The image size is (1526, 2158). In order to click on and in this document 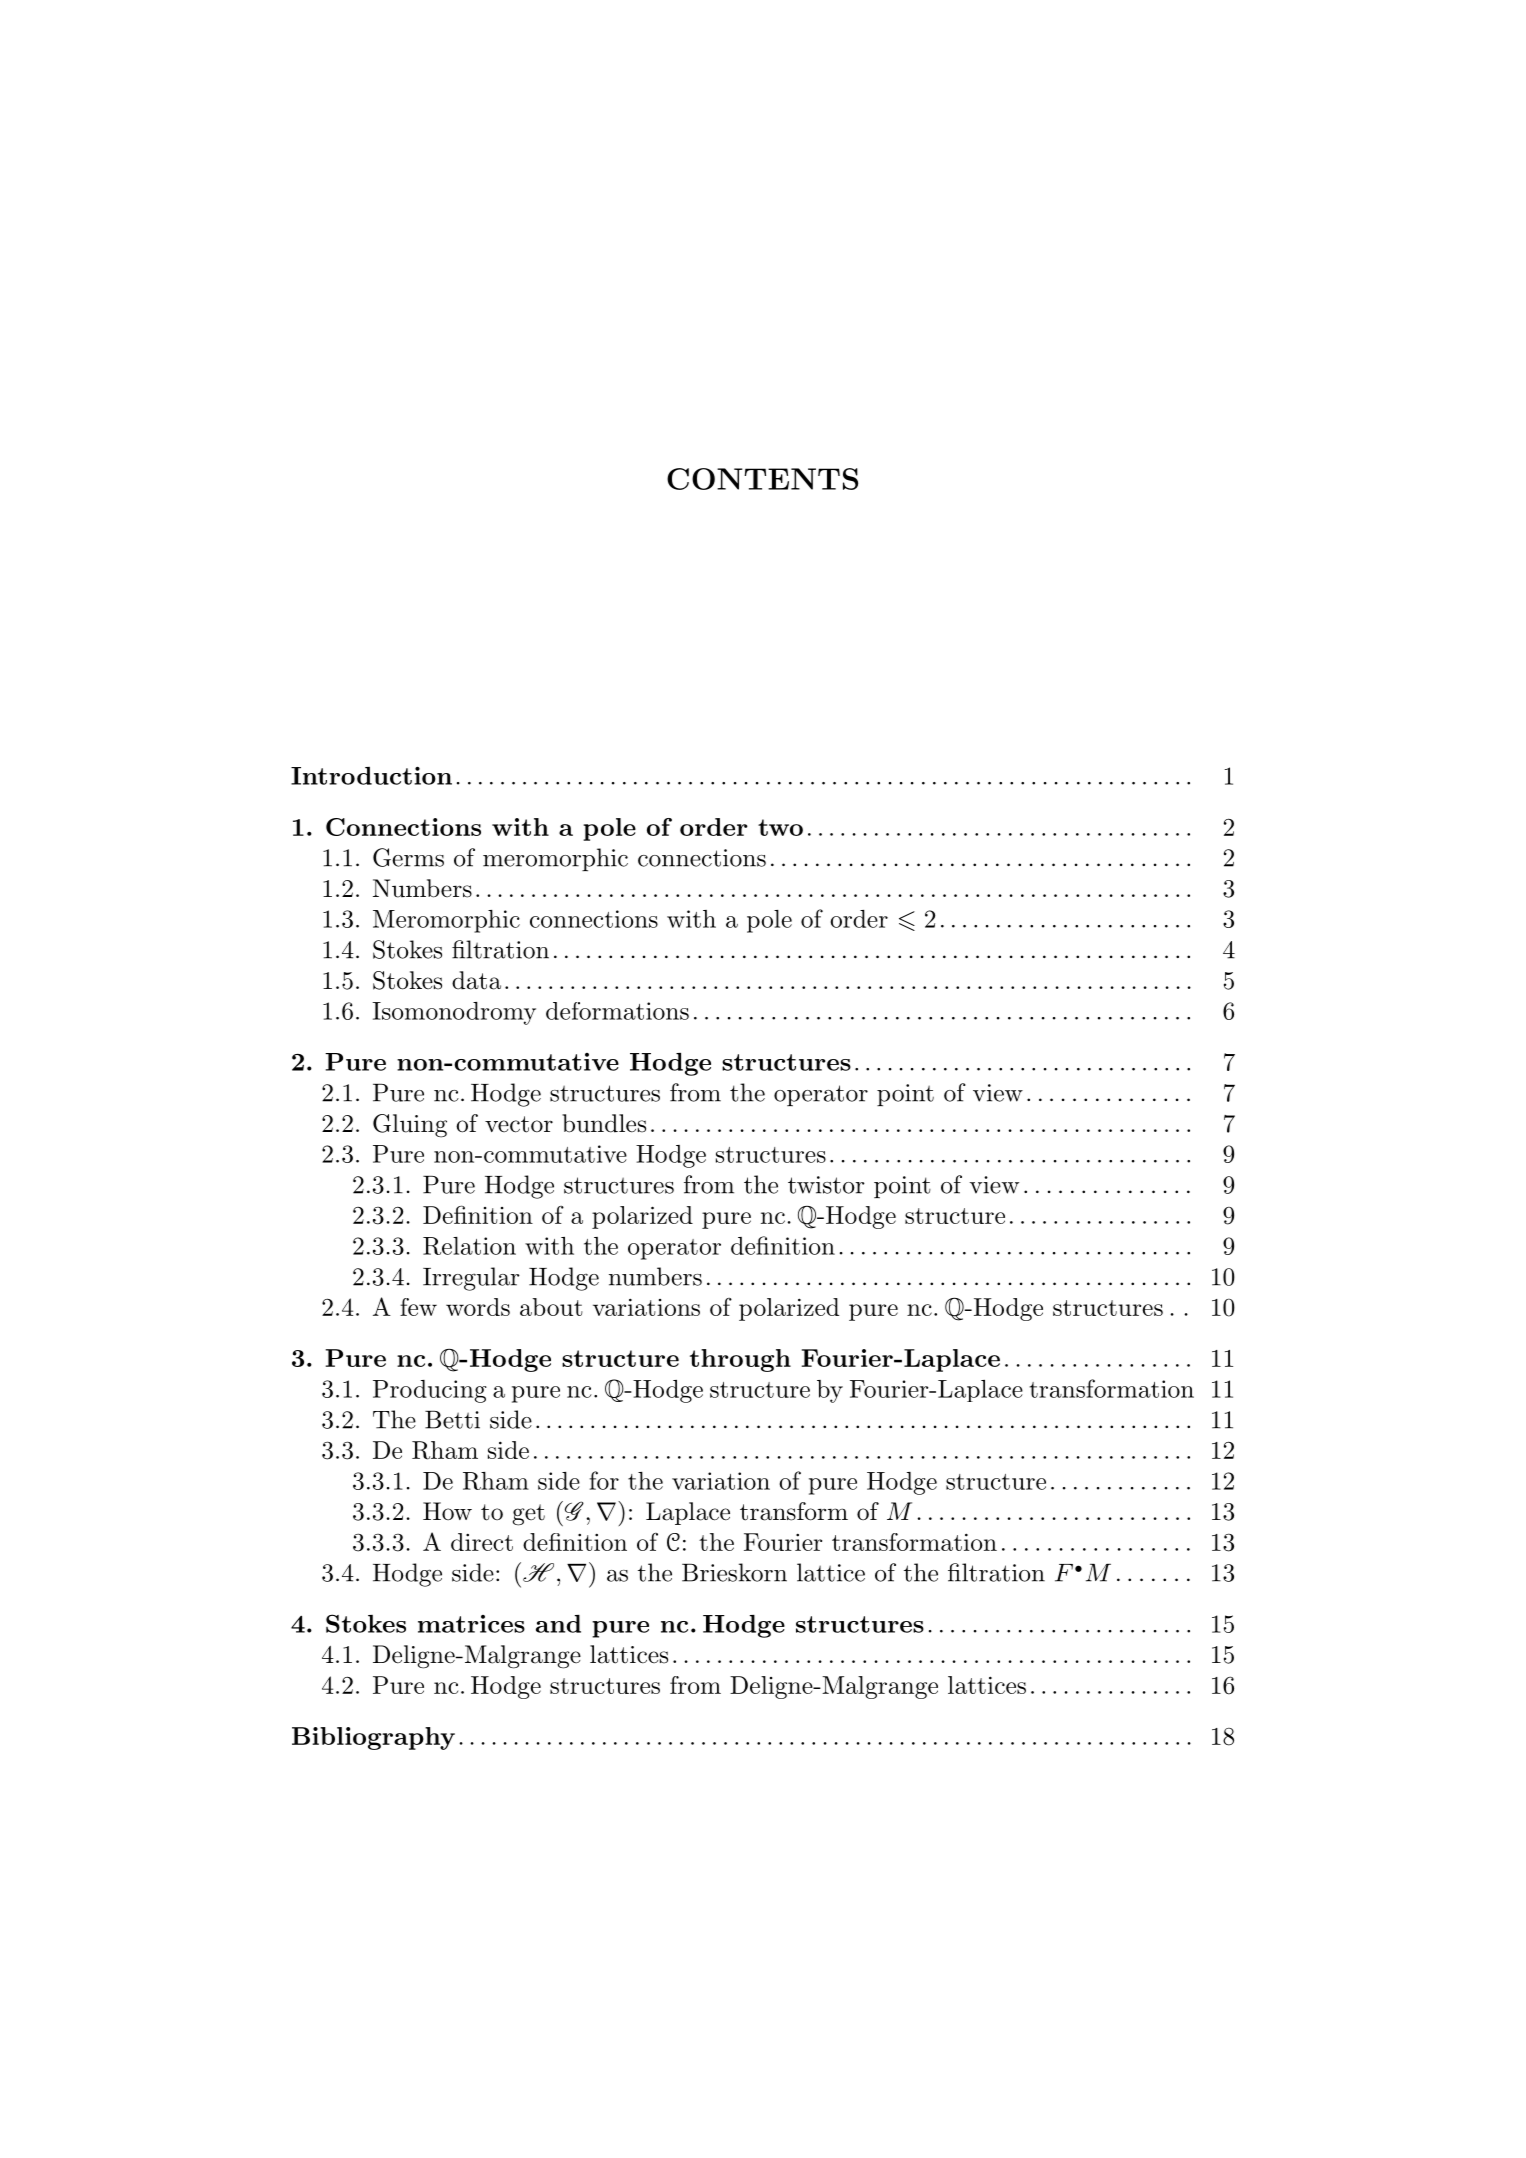, I will do `click(558, 1624)`.
